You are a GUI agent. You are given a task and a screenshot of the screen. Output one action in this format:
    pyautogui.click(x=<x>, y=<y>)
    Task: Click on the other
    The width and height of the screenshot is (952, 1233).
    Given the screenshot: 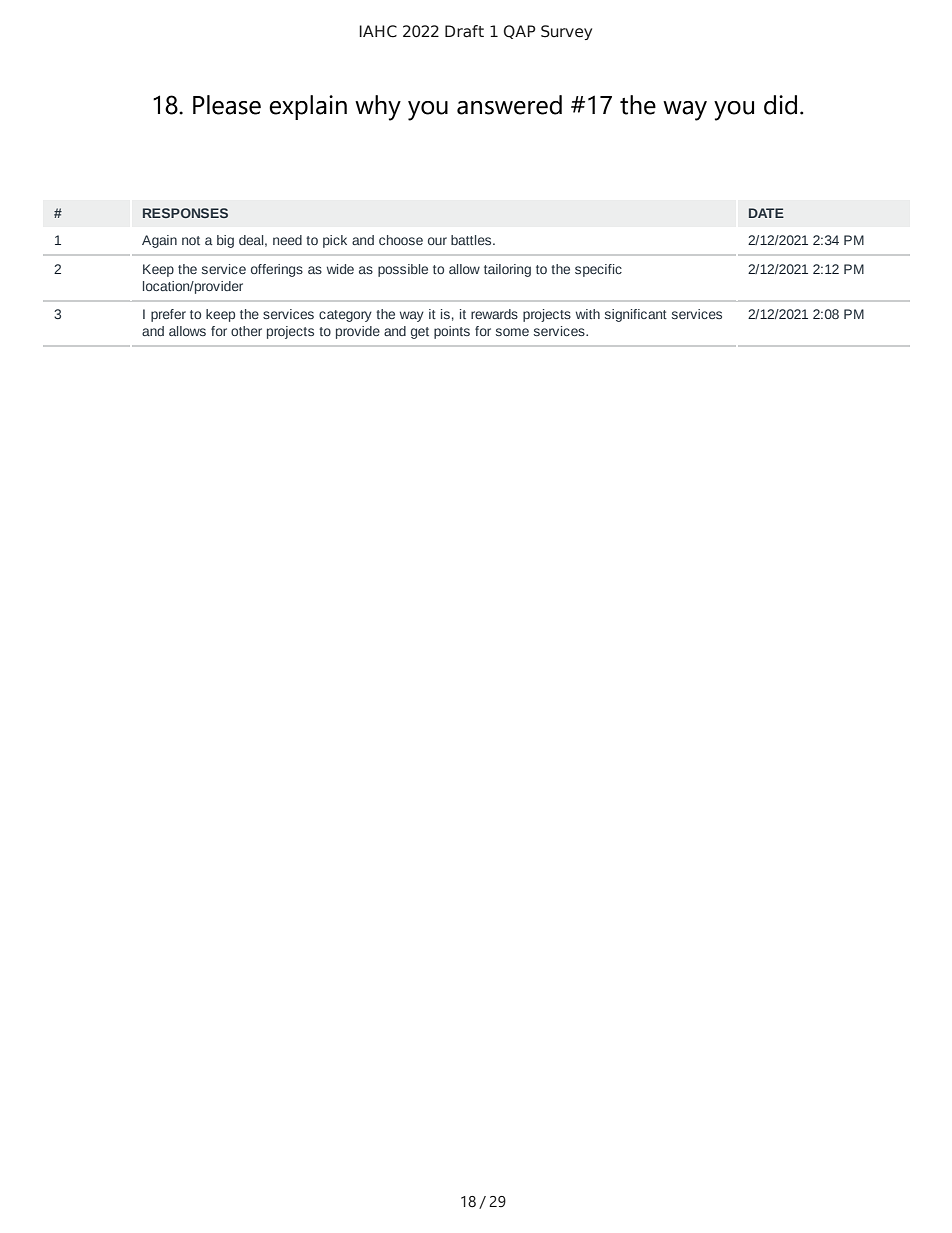 What is the action you would take?
    pyautogui.click(x=246, y=331)
